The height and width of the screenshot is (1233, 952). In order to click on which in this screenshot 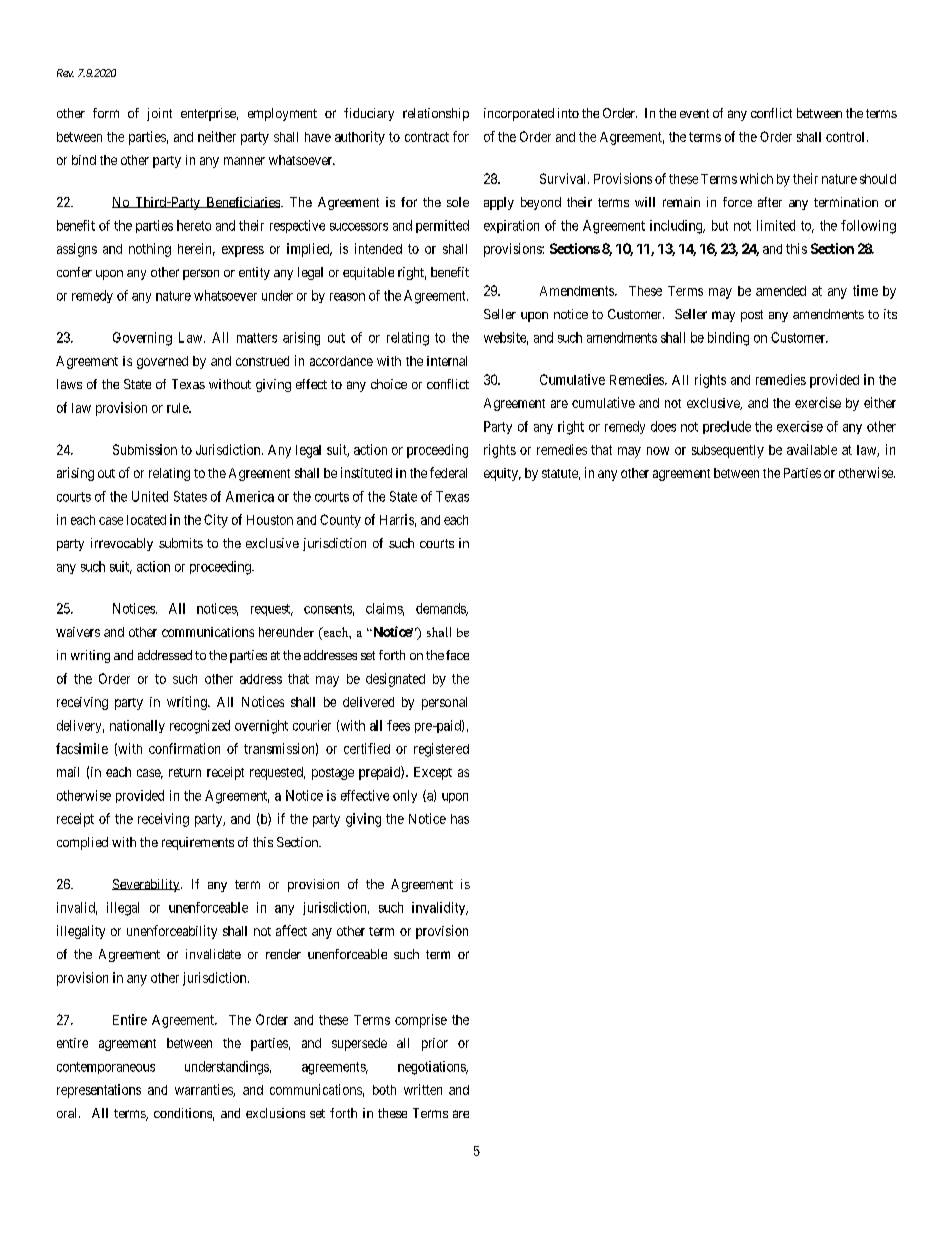, I will do `click(756, 178)`.
